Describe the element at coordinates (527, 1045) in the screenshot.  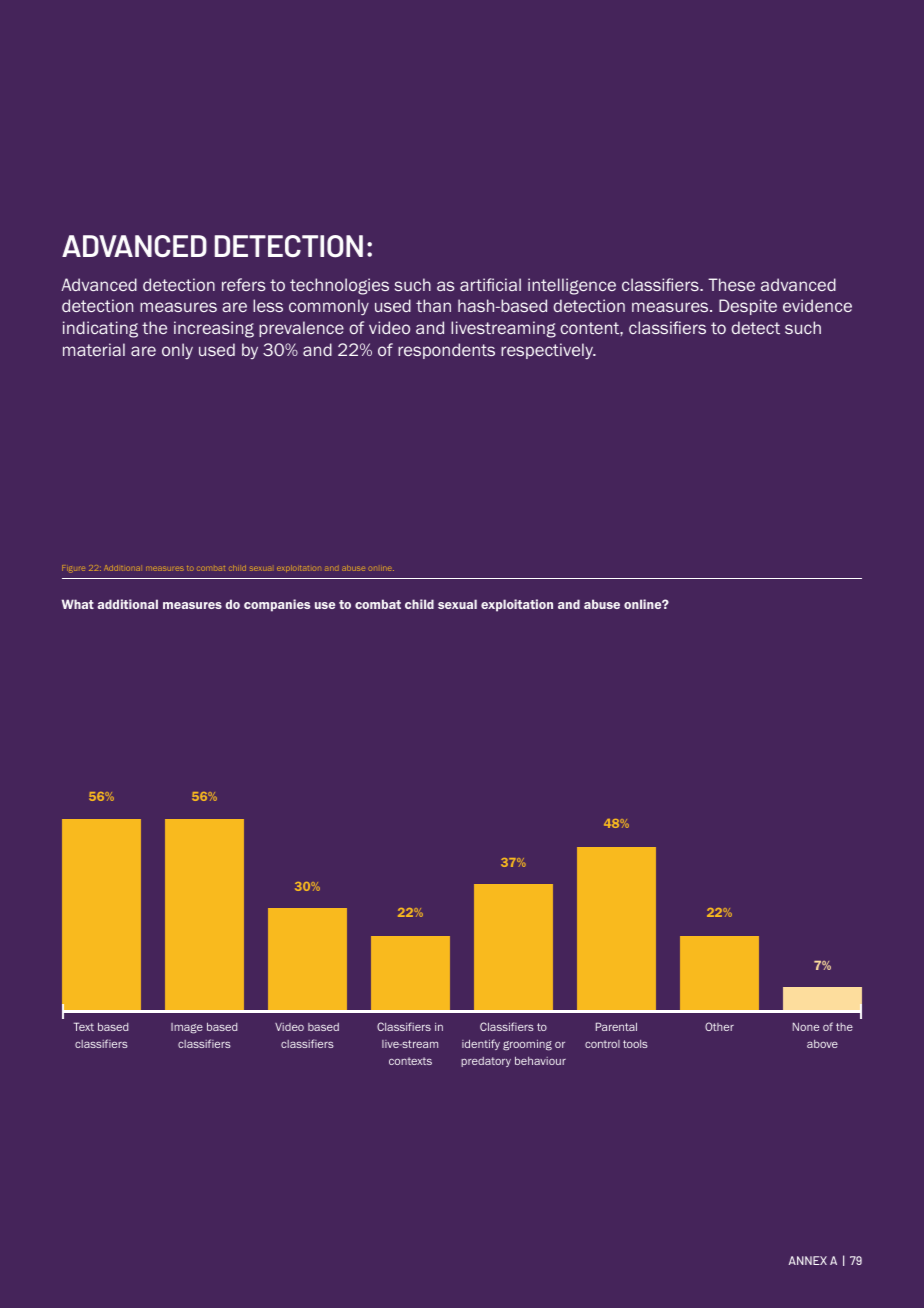
I see `grooming` at that location.
